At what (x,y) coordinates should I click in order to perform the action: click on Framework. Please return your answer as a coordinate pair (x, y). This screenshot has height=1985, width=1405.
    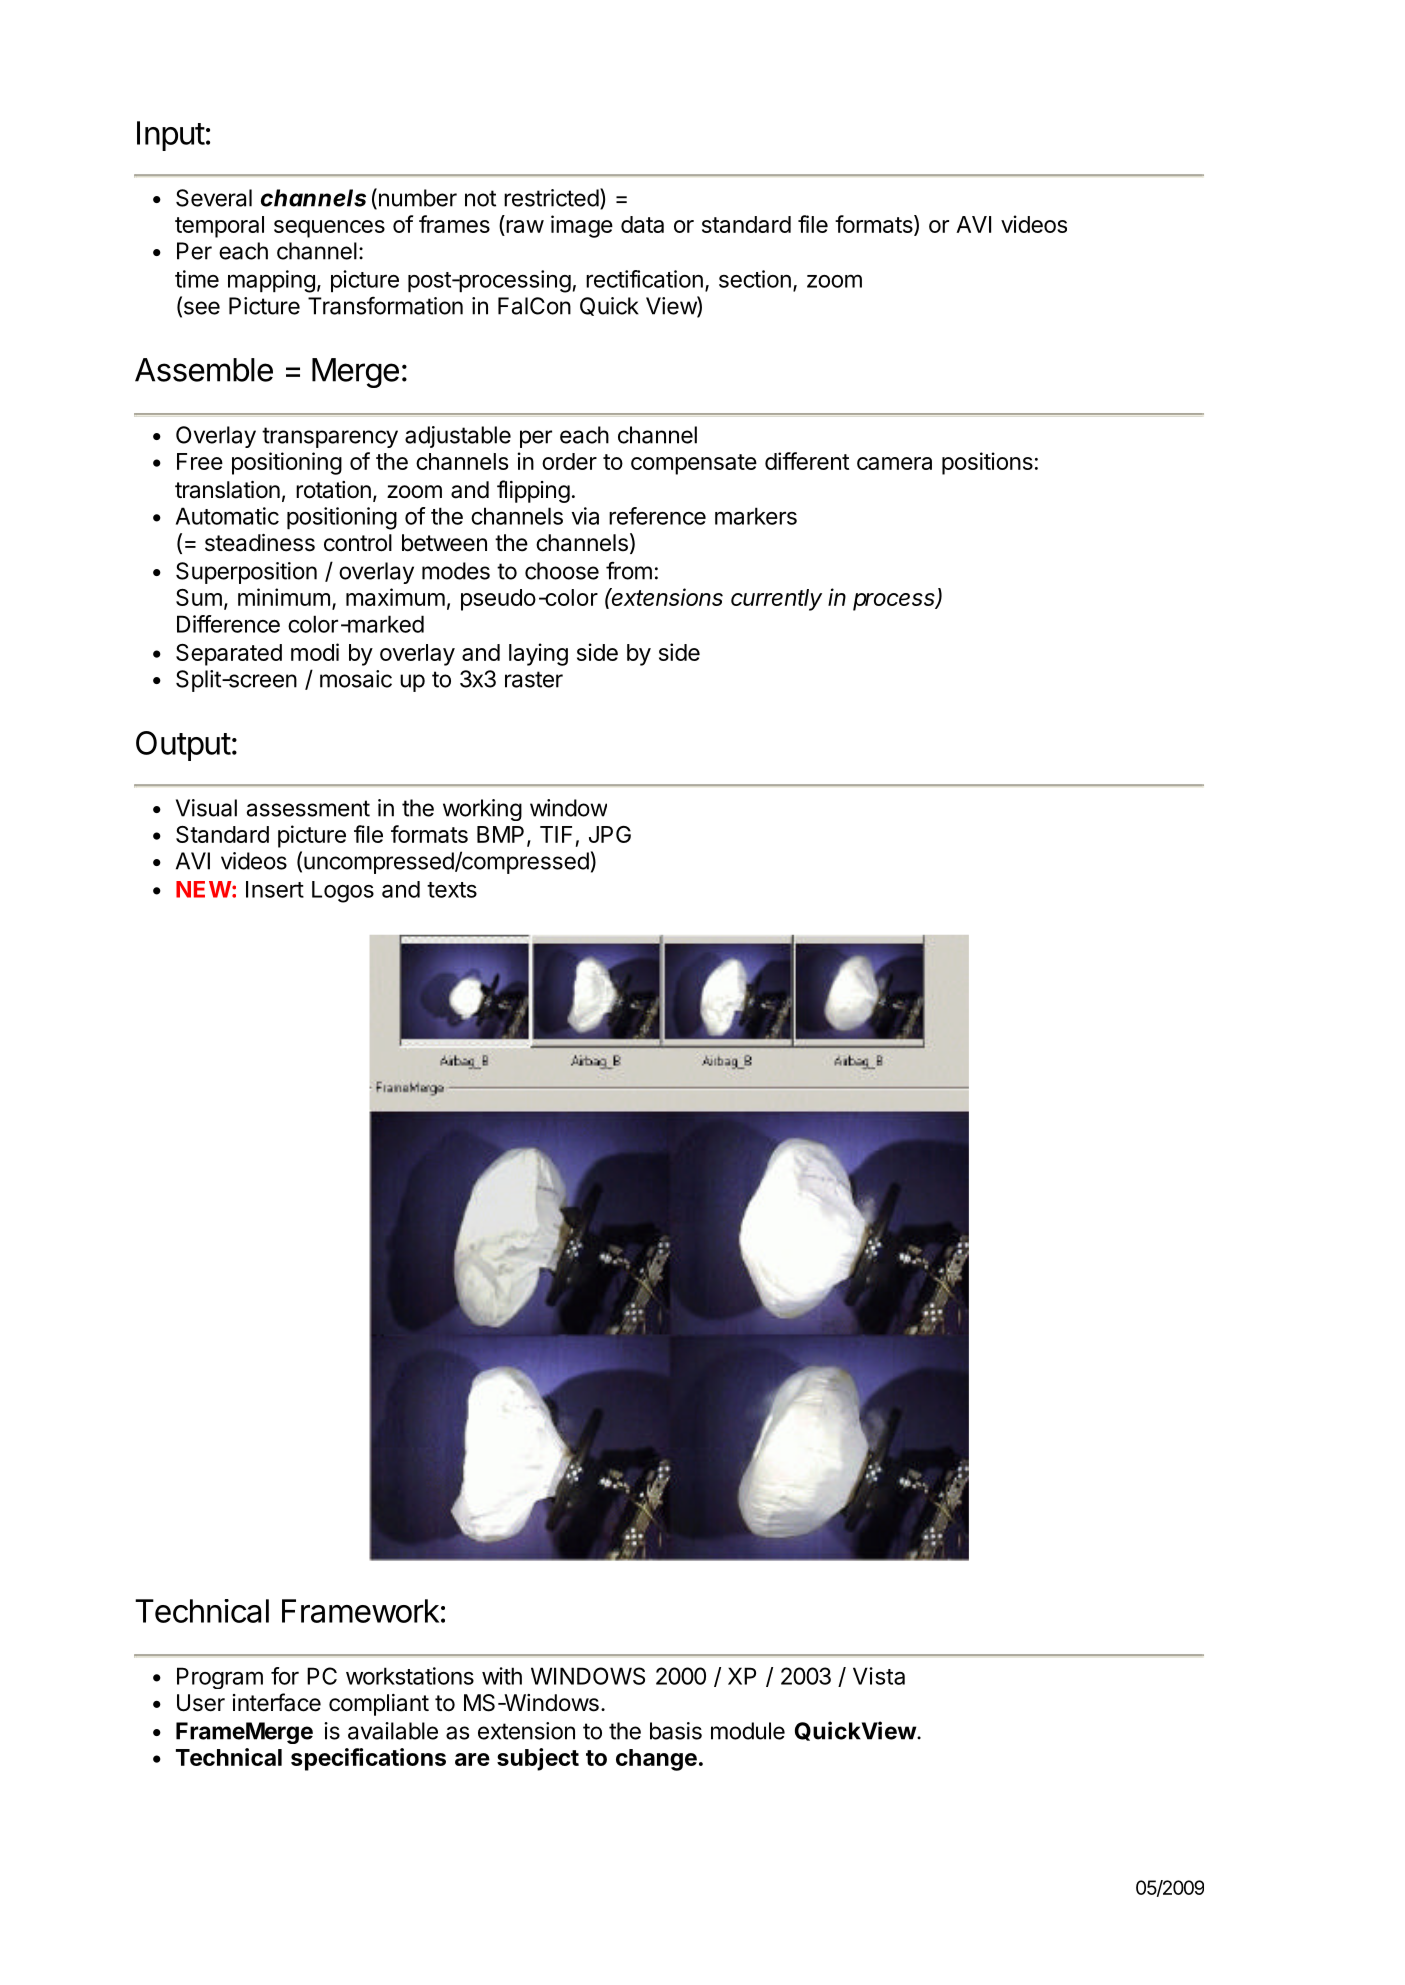
    Looking at the image, I should click on (360, 1611).
